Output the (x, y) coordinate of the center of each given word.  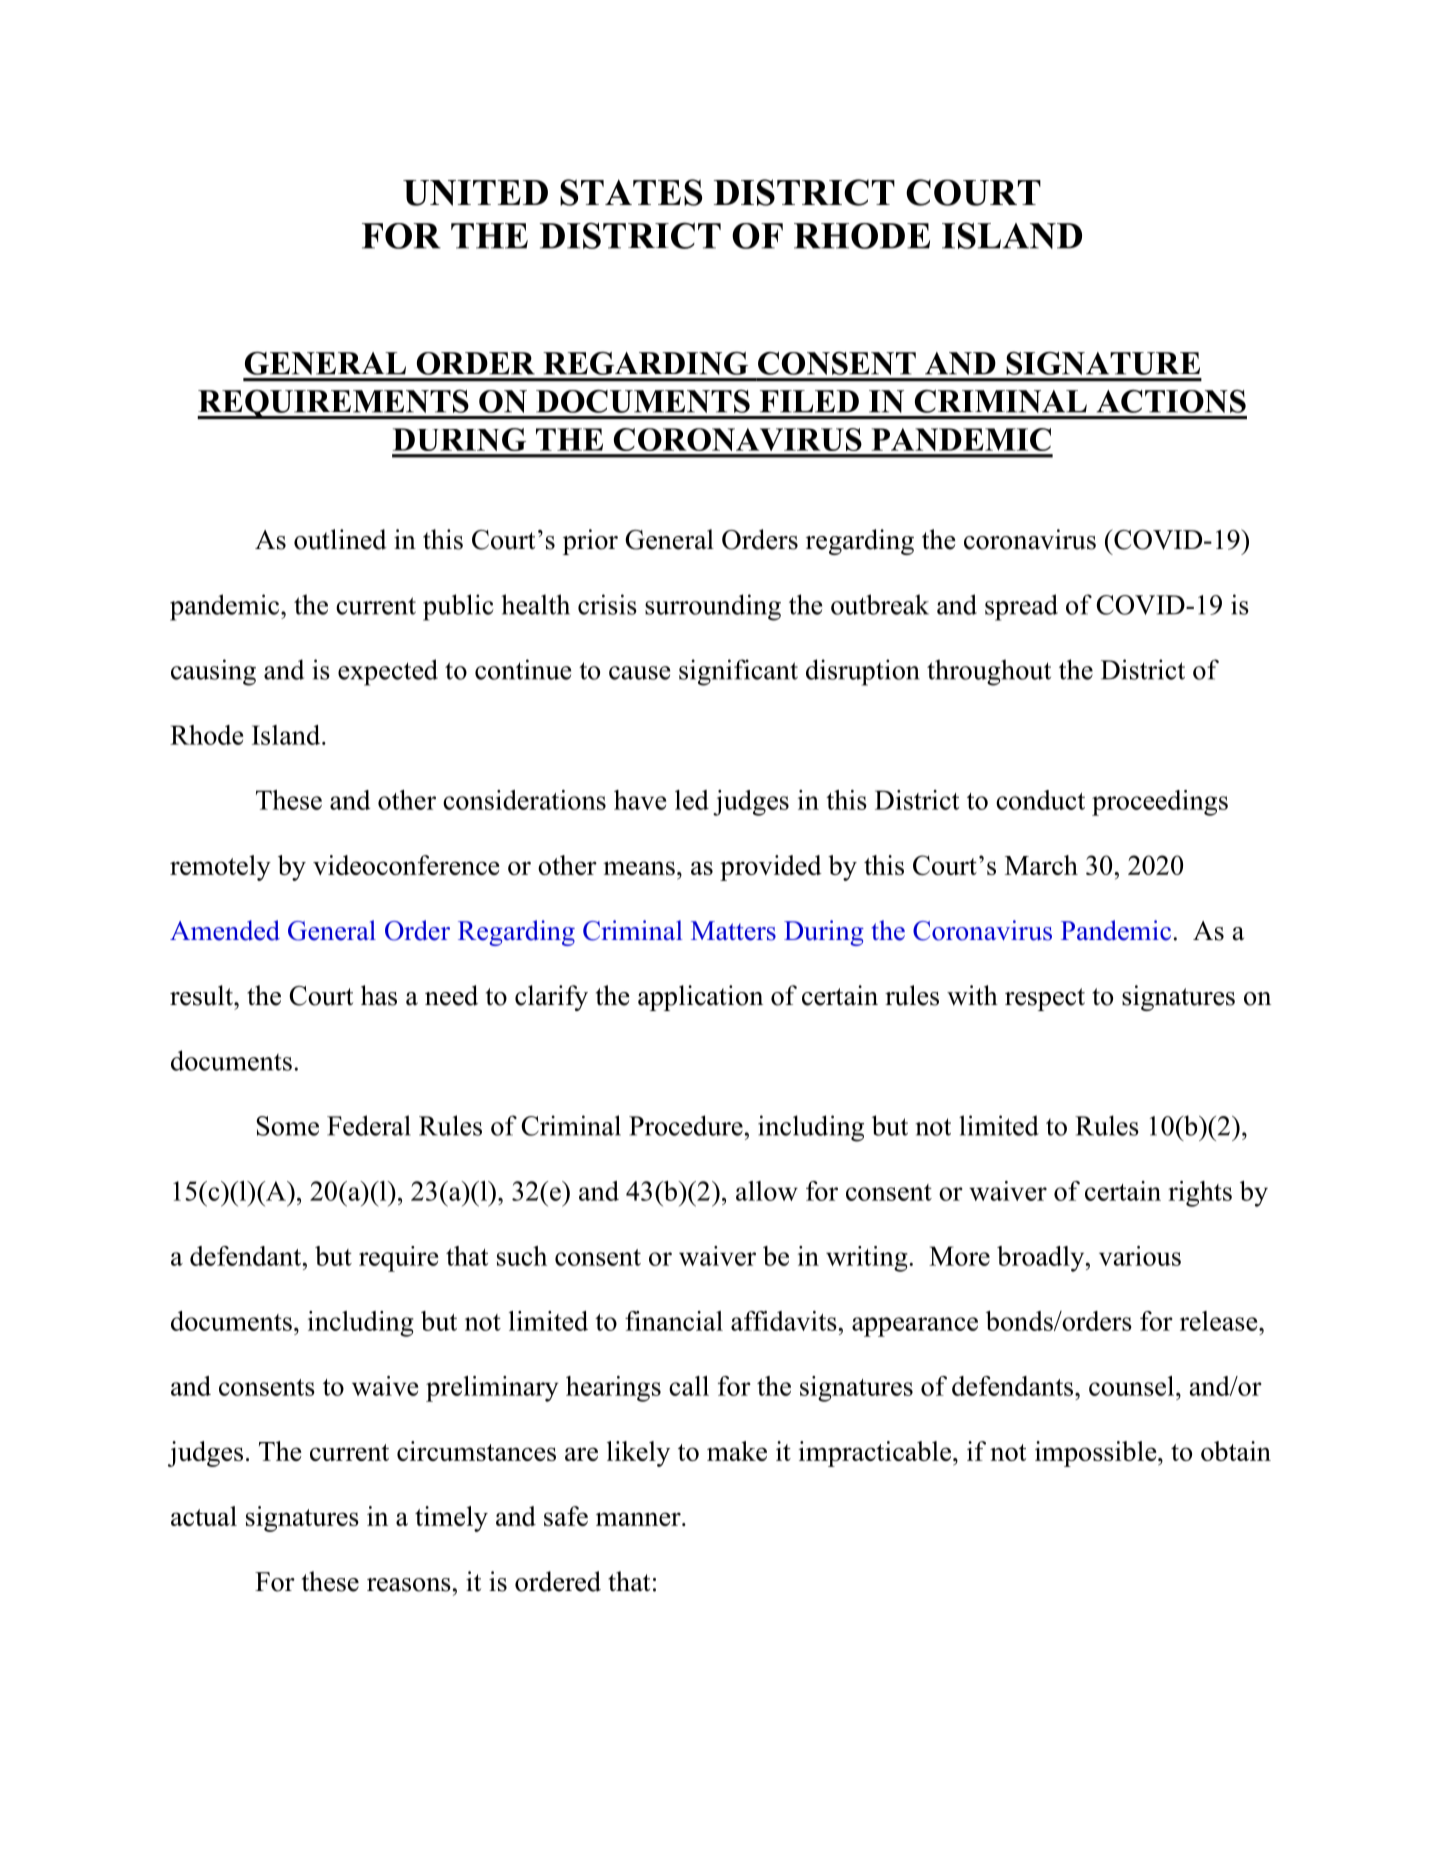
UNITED (475, 193)
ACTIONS (1171, 401)
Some (288, 1126)
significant (738, 672)
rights (1200, 1194)
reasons (409, 1585)
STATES (631, 192)
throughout (989, 672)
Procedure (686, 1125)
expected (388, 672)
